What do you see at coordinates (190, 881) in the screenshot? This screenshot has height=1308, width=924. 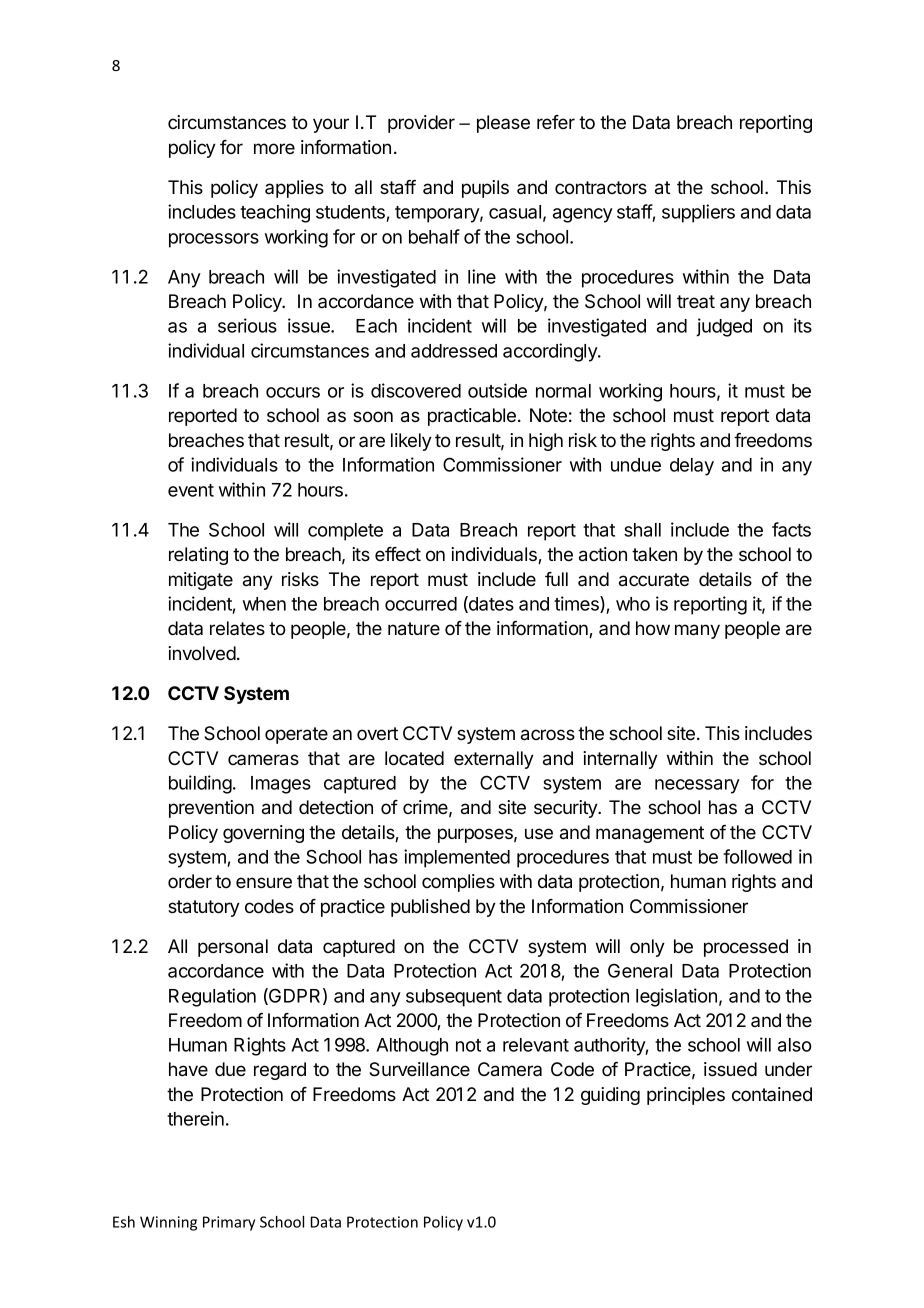 I see `order` at bounding box center [190, 881].
